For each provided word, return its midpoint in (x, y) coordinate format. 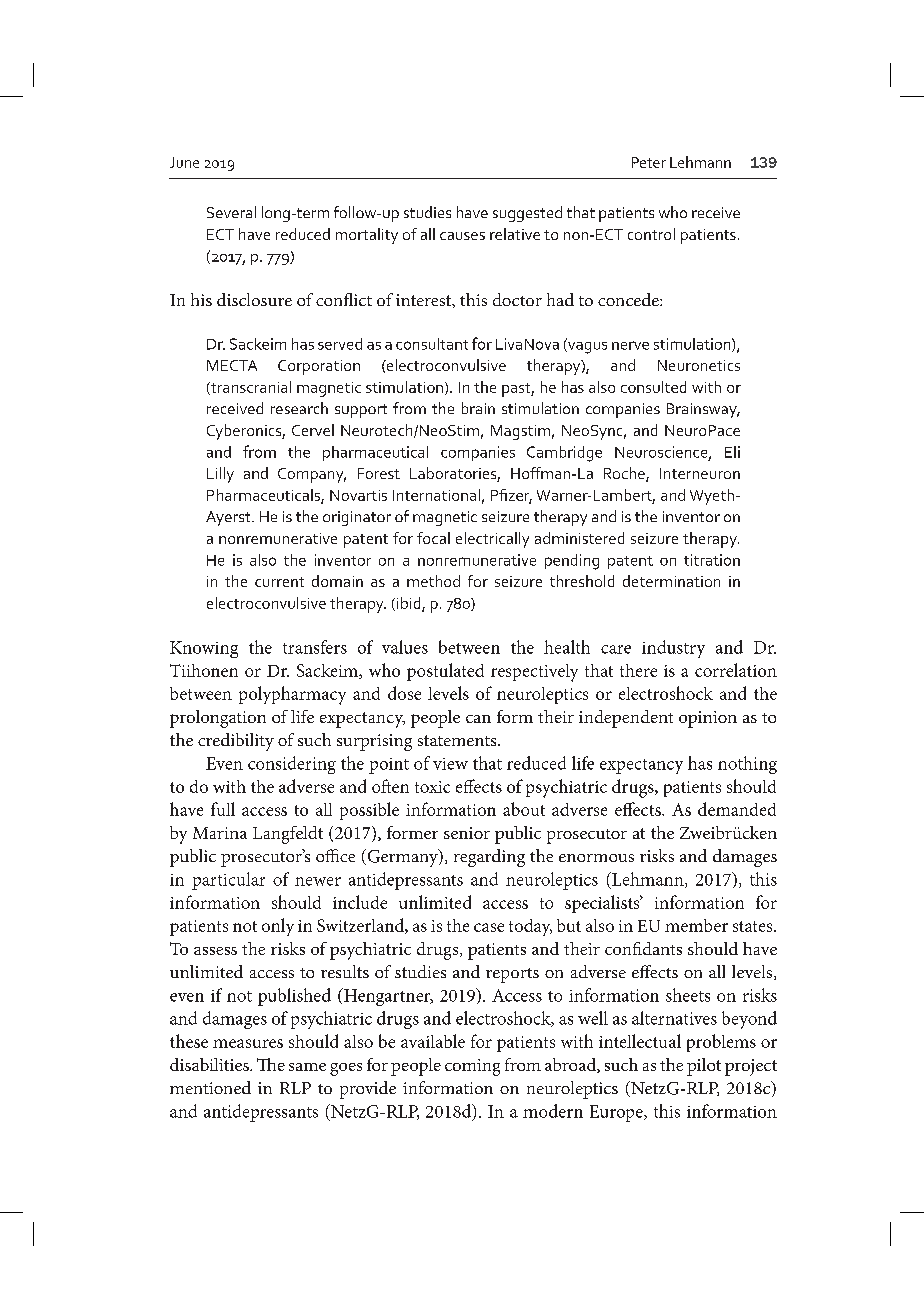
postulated (445, 672)
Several (231, 212)
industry (673, 649)
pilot (704, 1067)
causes (462, 236)
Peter (649, 162)
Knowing (204, 649)
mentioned (210, 1087)
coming (472, 1067)
